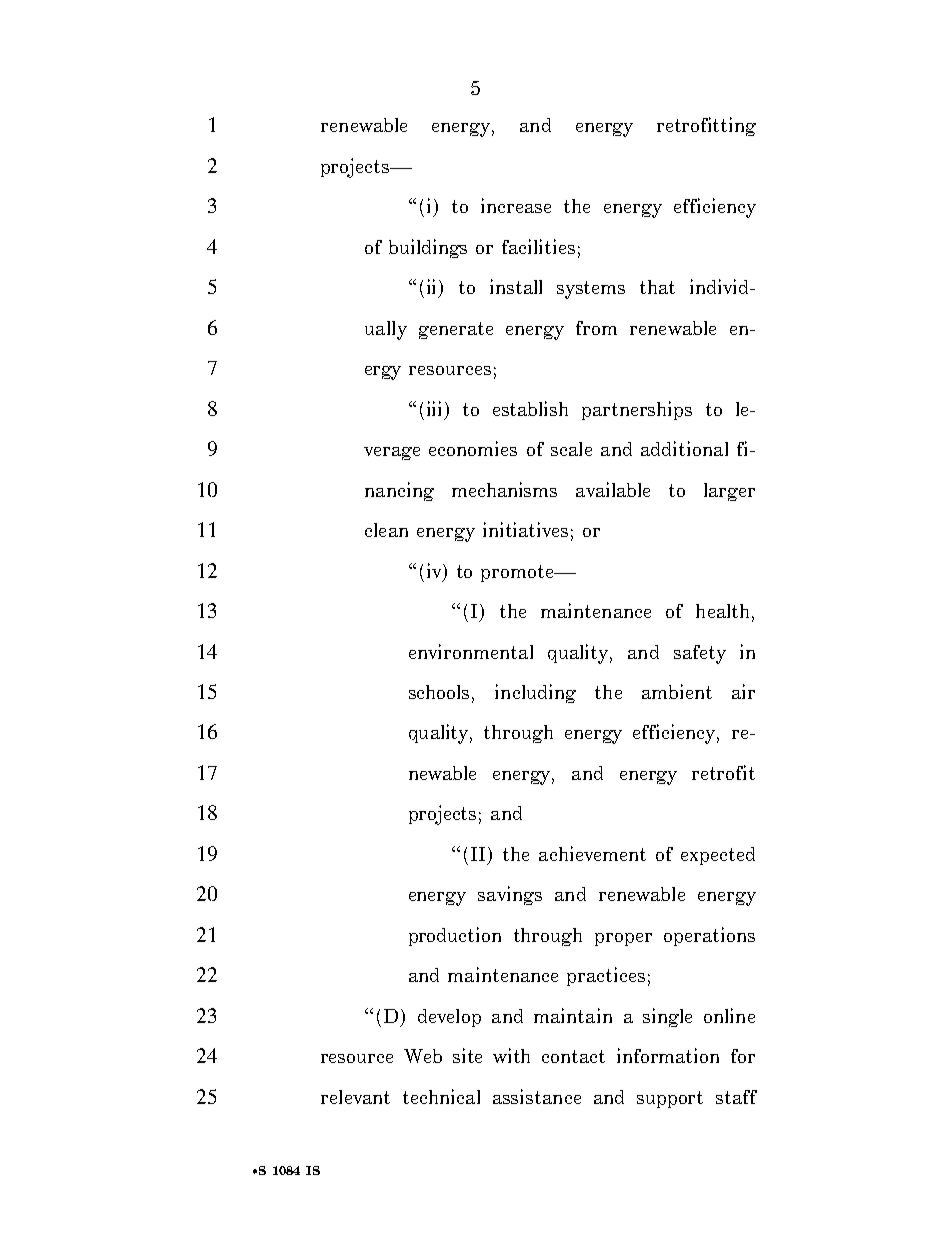  Describe the element at coordinates (538, 246) in the screenshot. I see `facilities` at that location.
